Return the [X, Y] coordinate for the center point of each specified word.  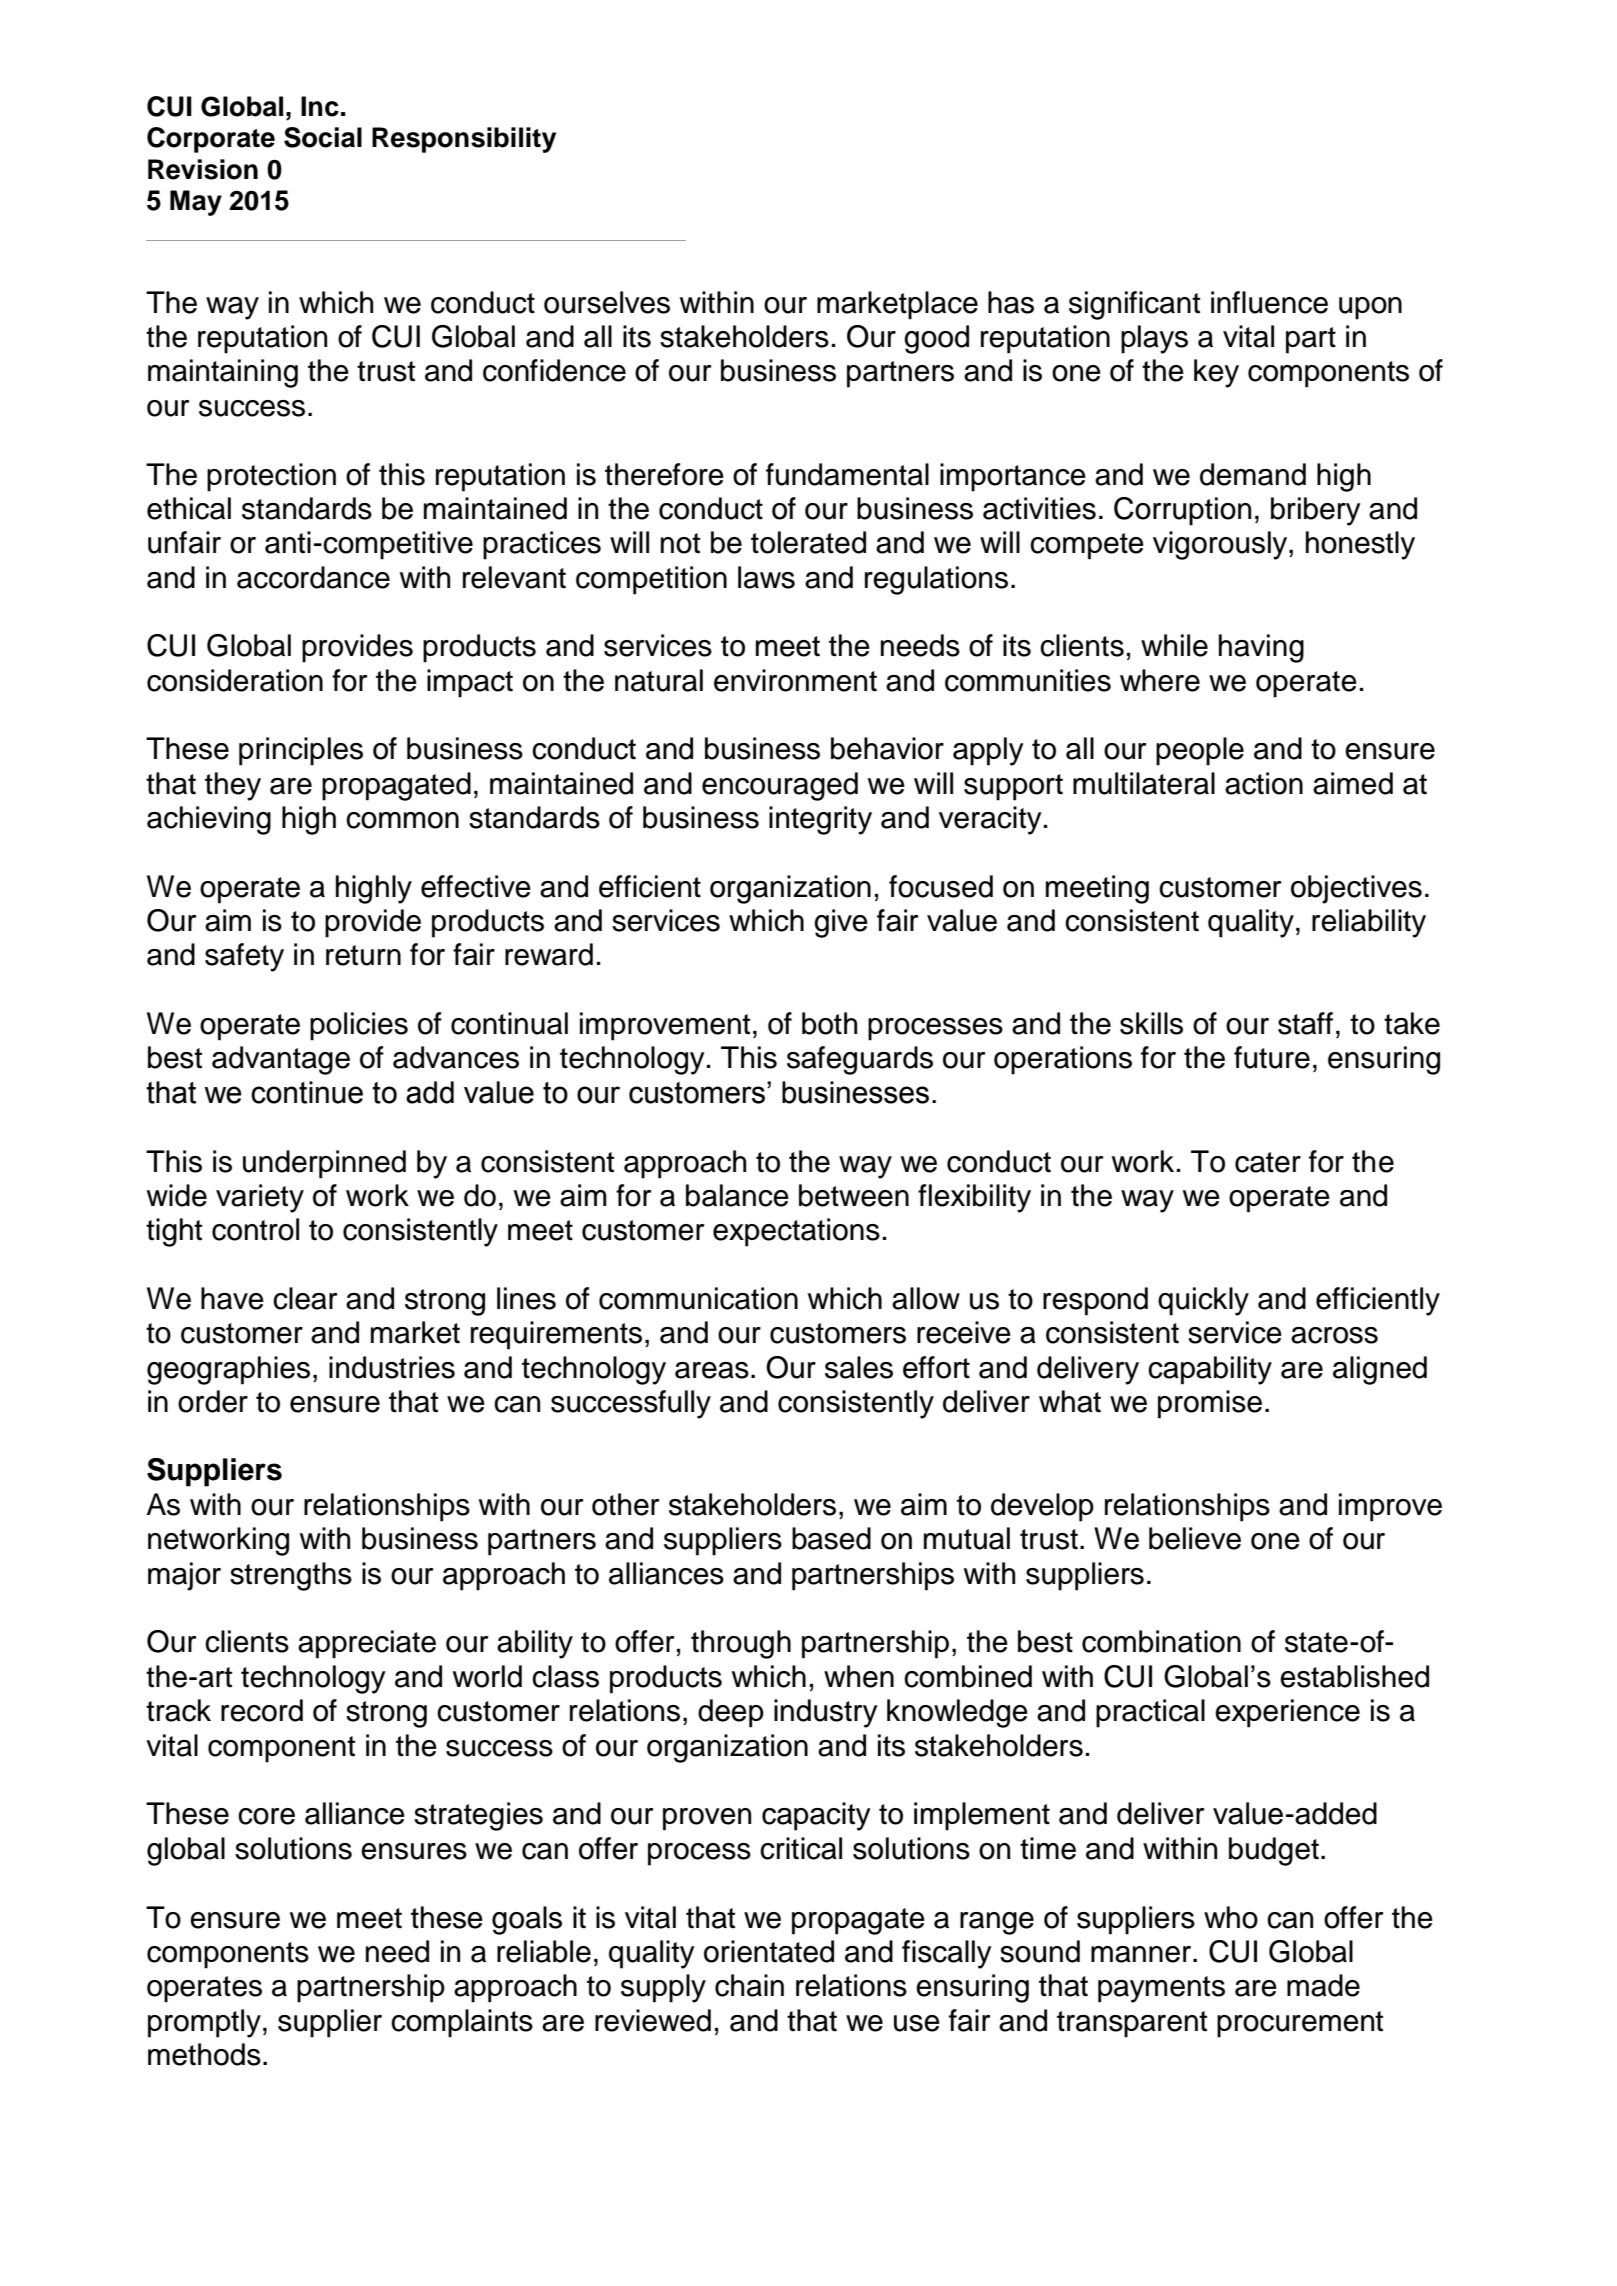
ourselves [607, 302]
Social [323, 137]
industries [392, 1367]
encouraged [780, 786]
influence [1269, 302]
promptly [204, 2023]
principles [301, 751]
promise [1210, 1404]
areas [712, 1370]
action [1264, 783]
